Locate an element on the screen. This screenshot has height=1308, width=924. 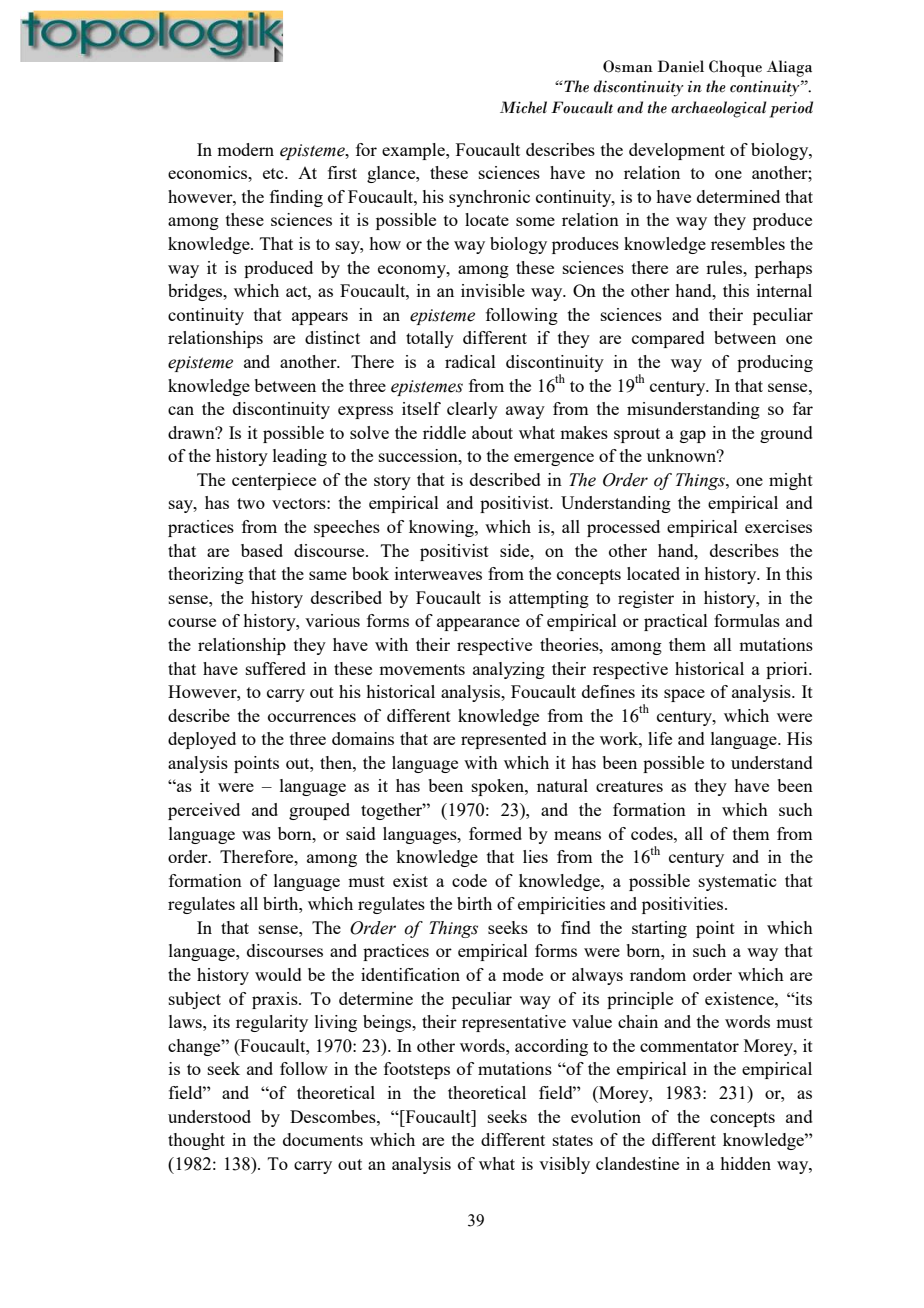
formed is located at coordinates (495, 833).
